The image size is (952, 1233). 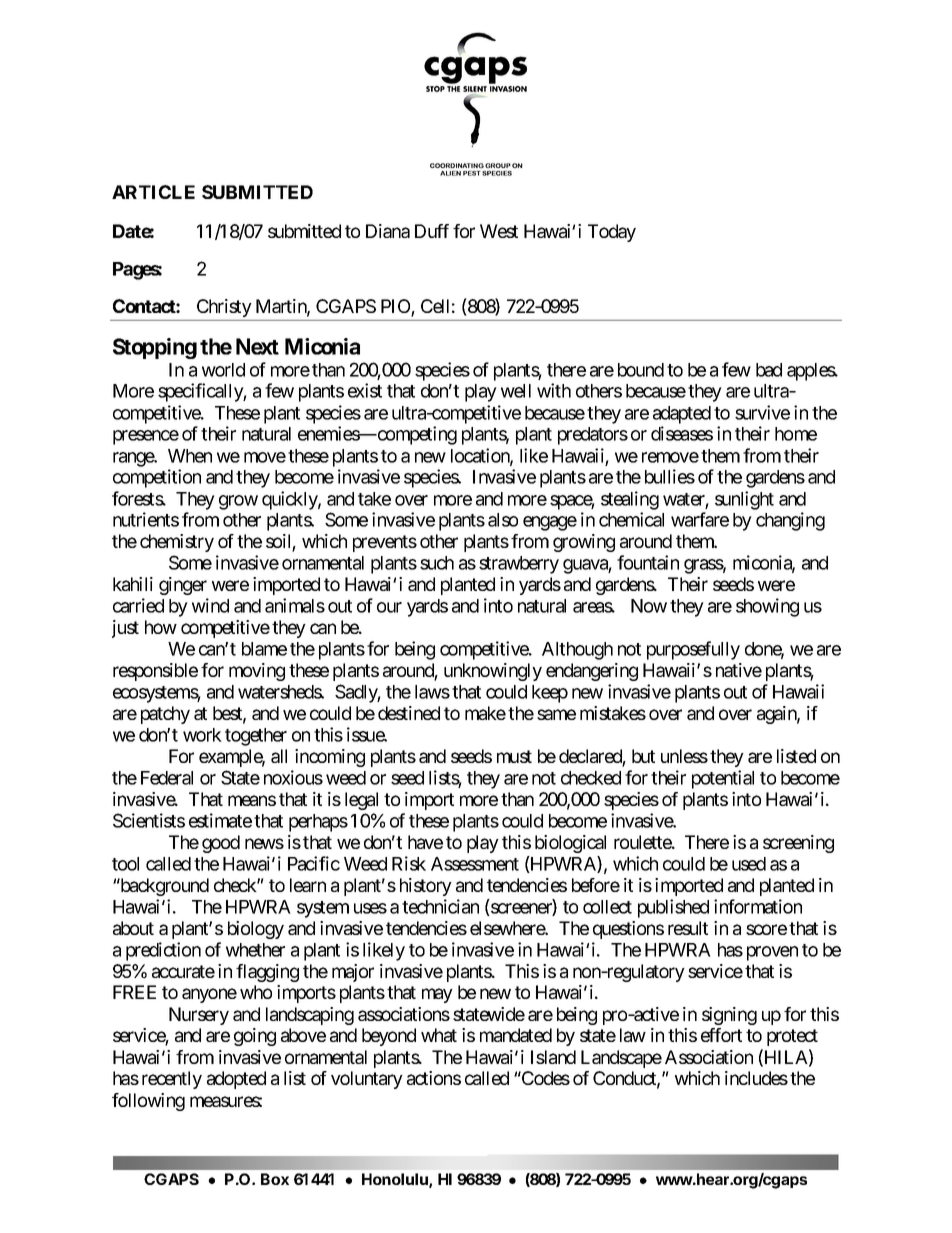 I want to click on technician, so click(x=440, y=906).
